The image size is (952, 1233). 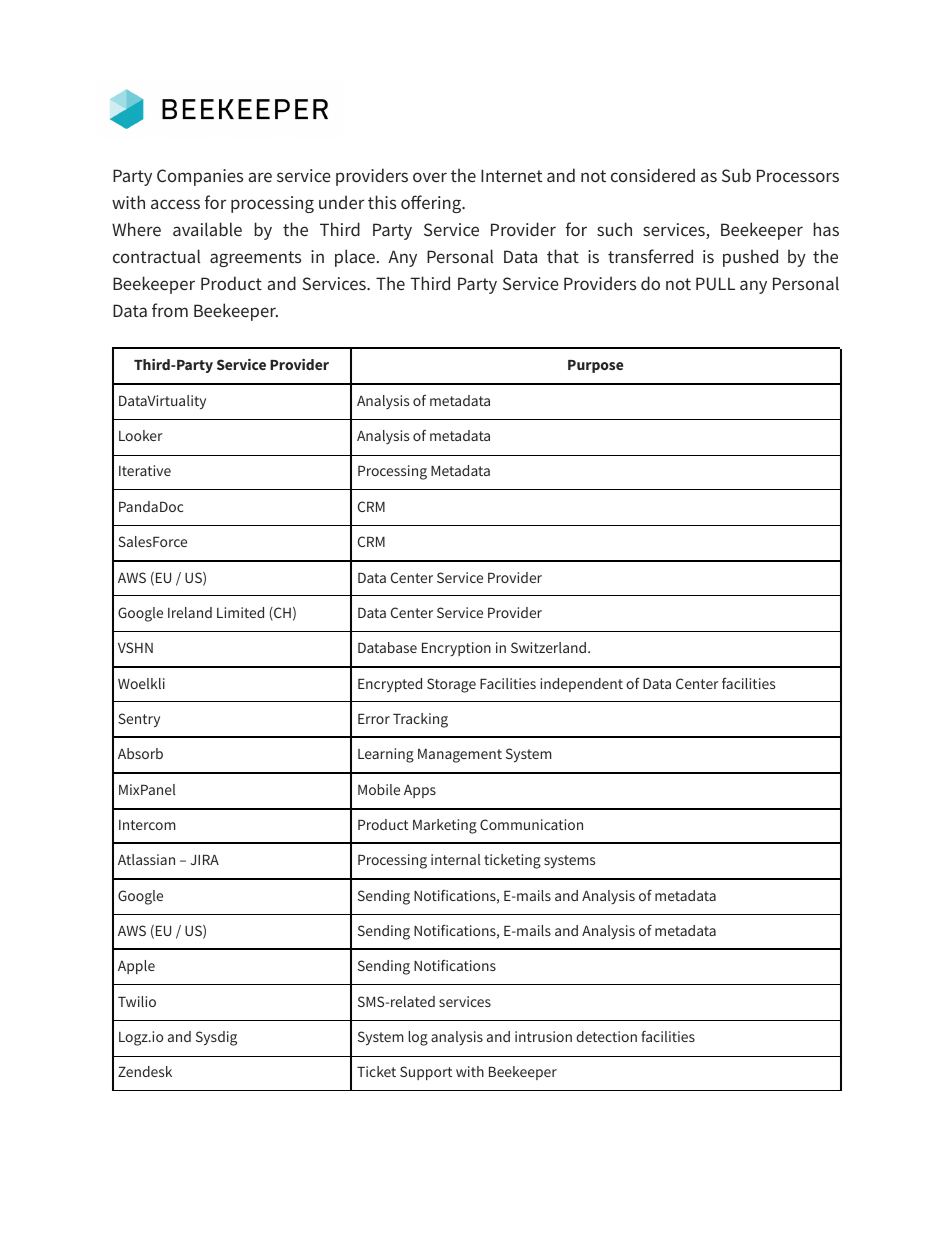 What do you see at coordinates (141, 435) in the document?
I see `Looker` at bounding box center [141, 435].
